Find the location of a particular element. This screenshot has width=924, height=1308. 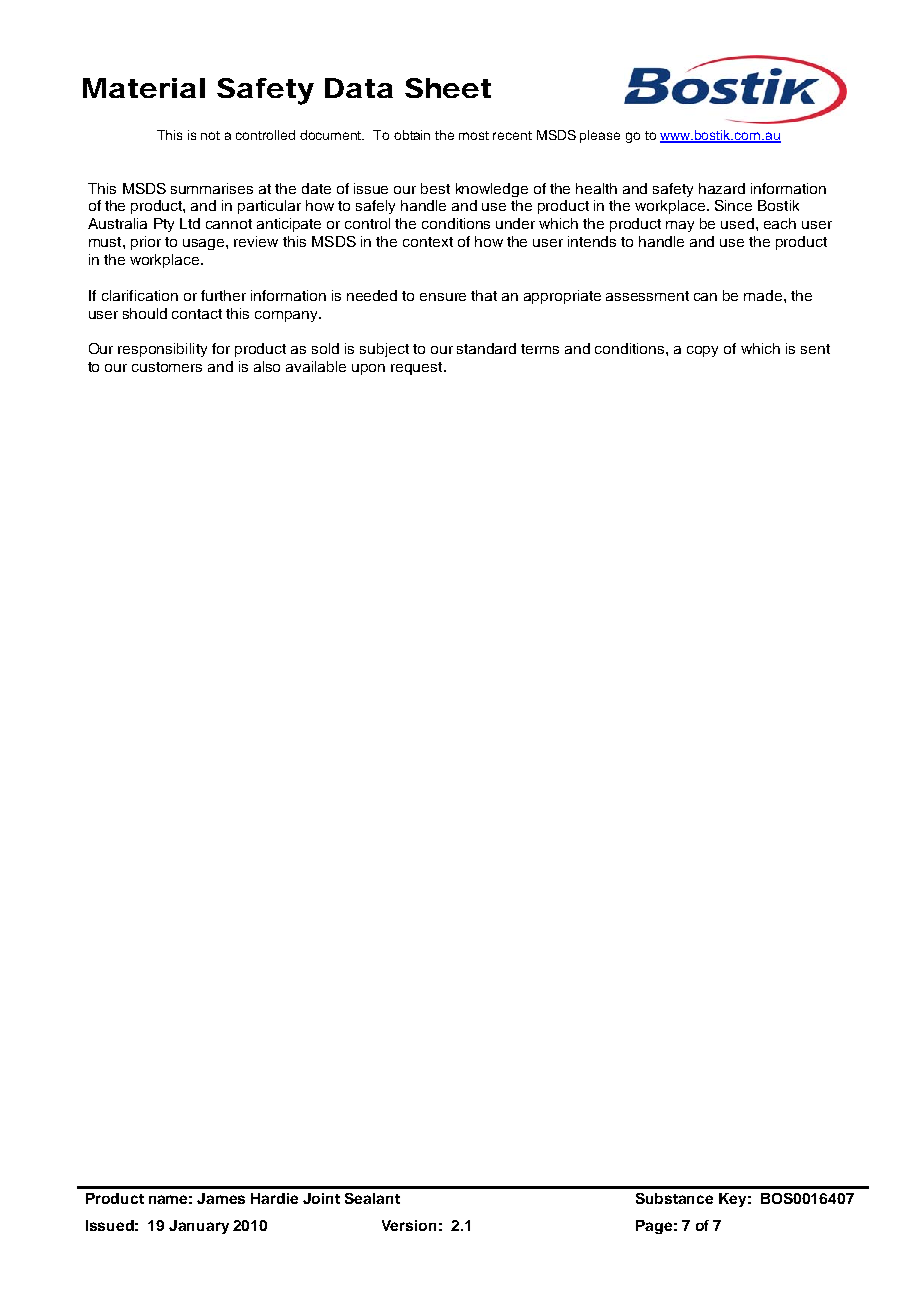

January is located at coordinates (199, 1227).
